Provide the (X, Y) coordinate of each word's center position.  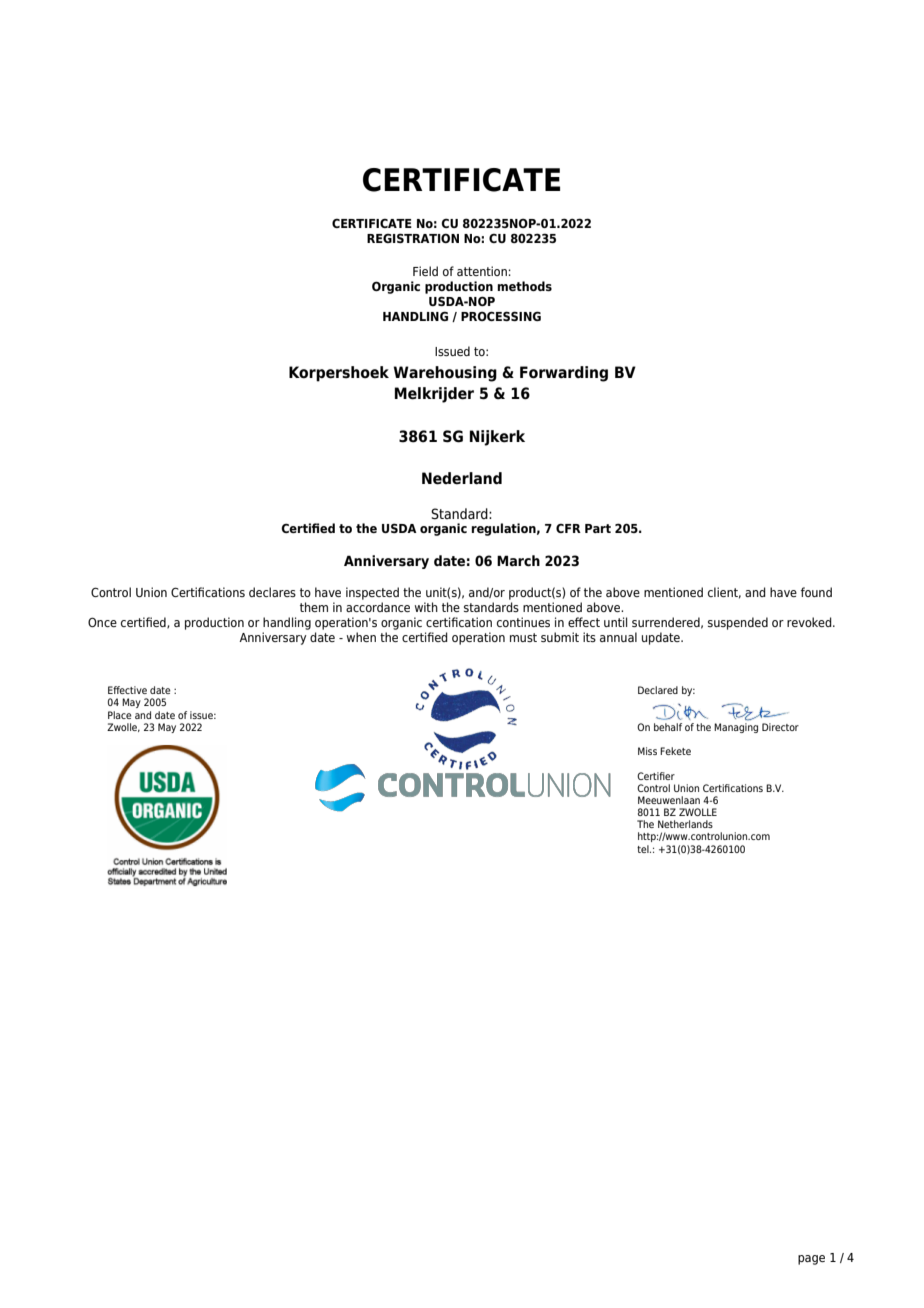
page (811, 1260)
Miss (647, 751)
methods (524, 286)
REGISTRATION (413, 238)
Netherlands (685, 824)
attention (482, 271)
